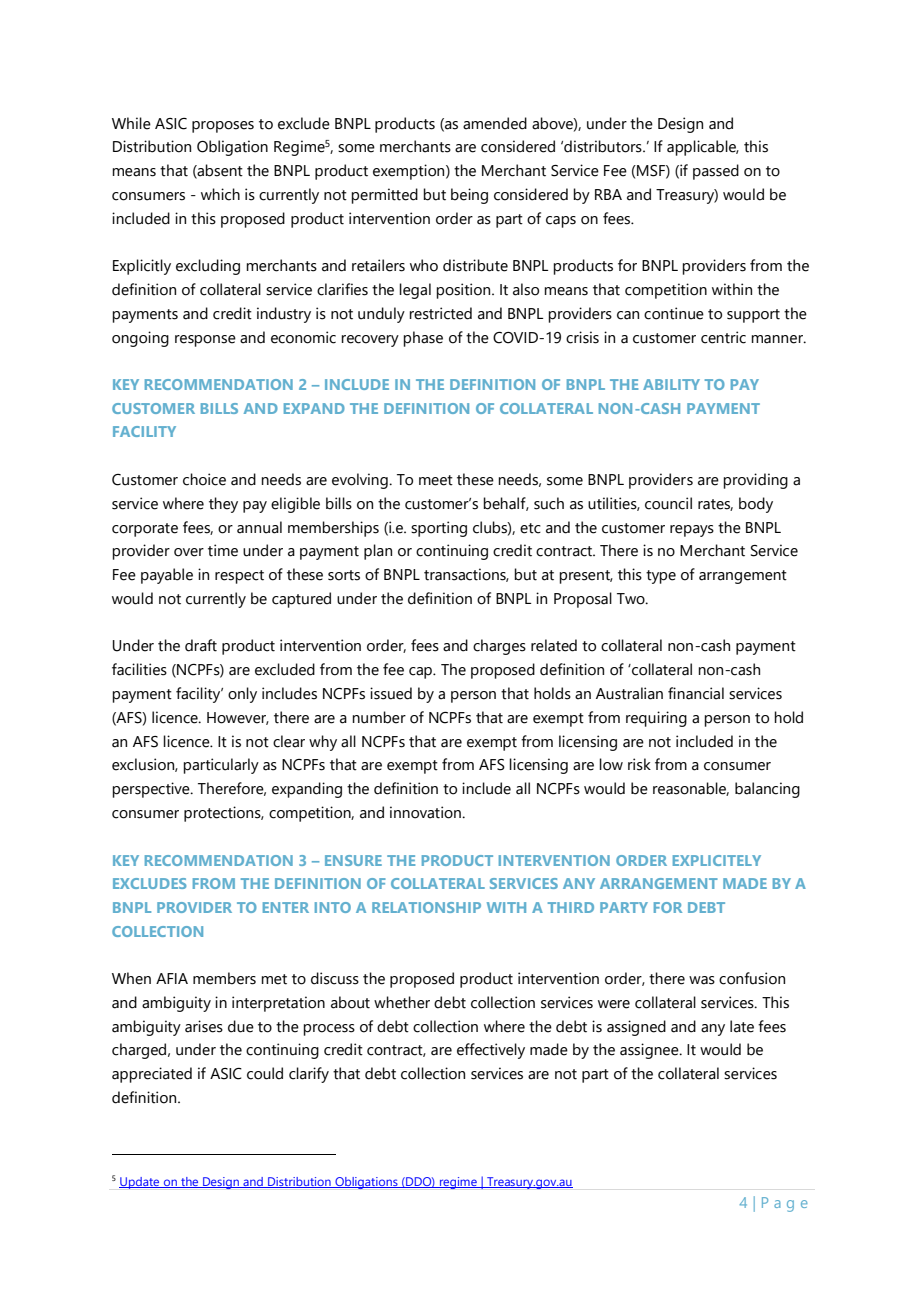 The height and width of the screenshot is (1308, 924). Describe the element at coordinates (140, 339) in the screenshot. I see `ongoing` at that location.
